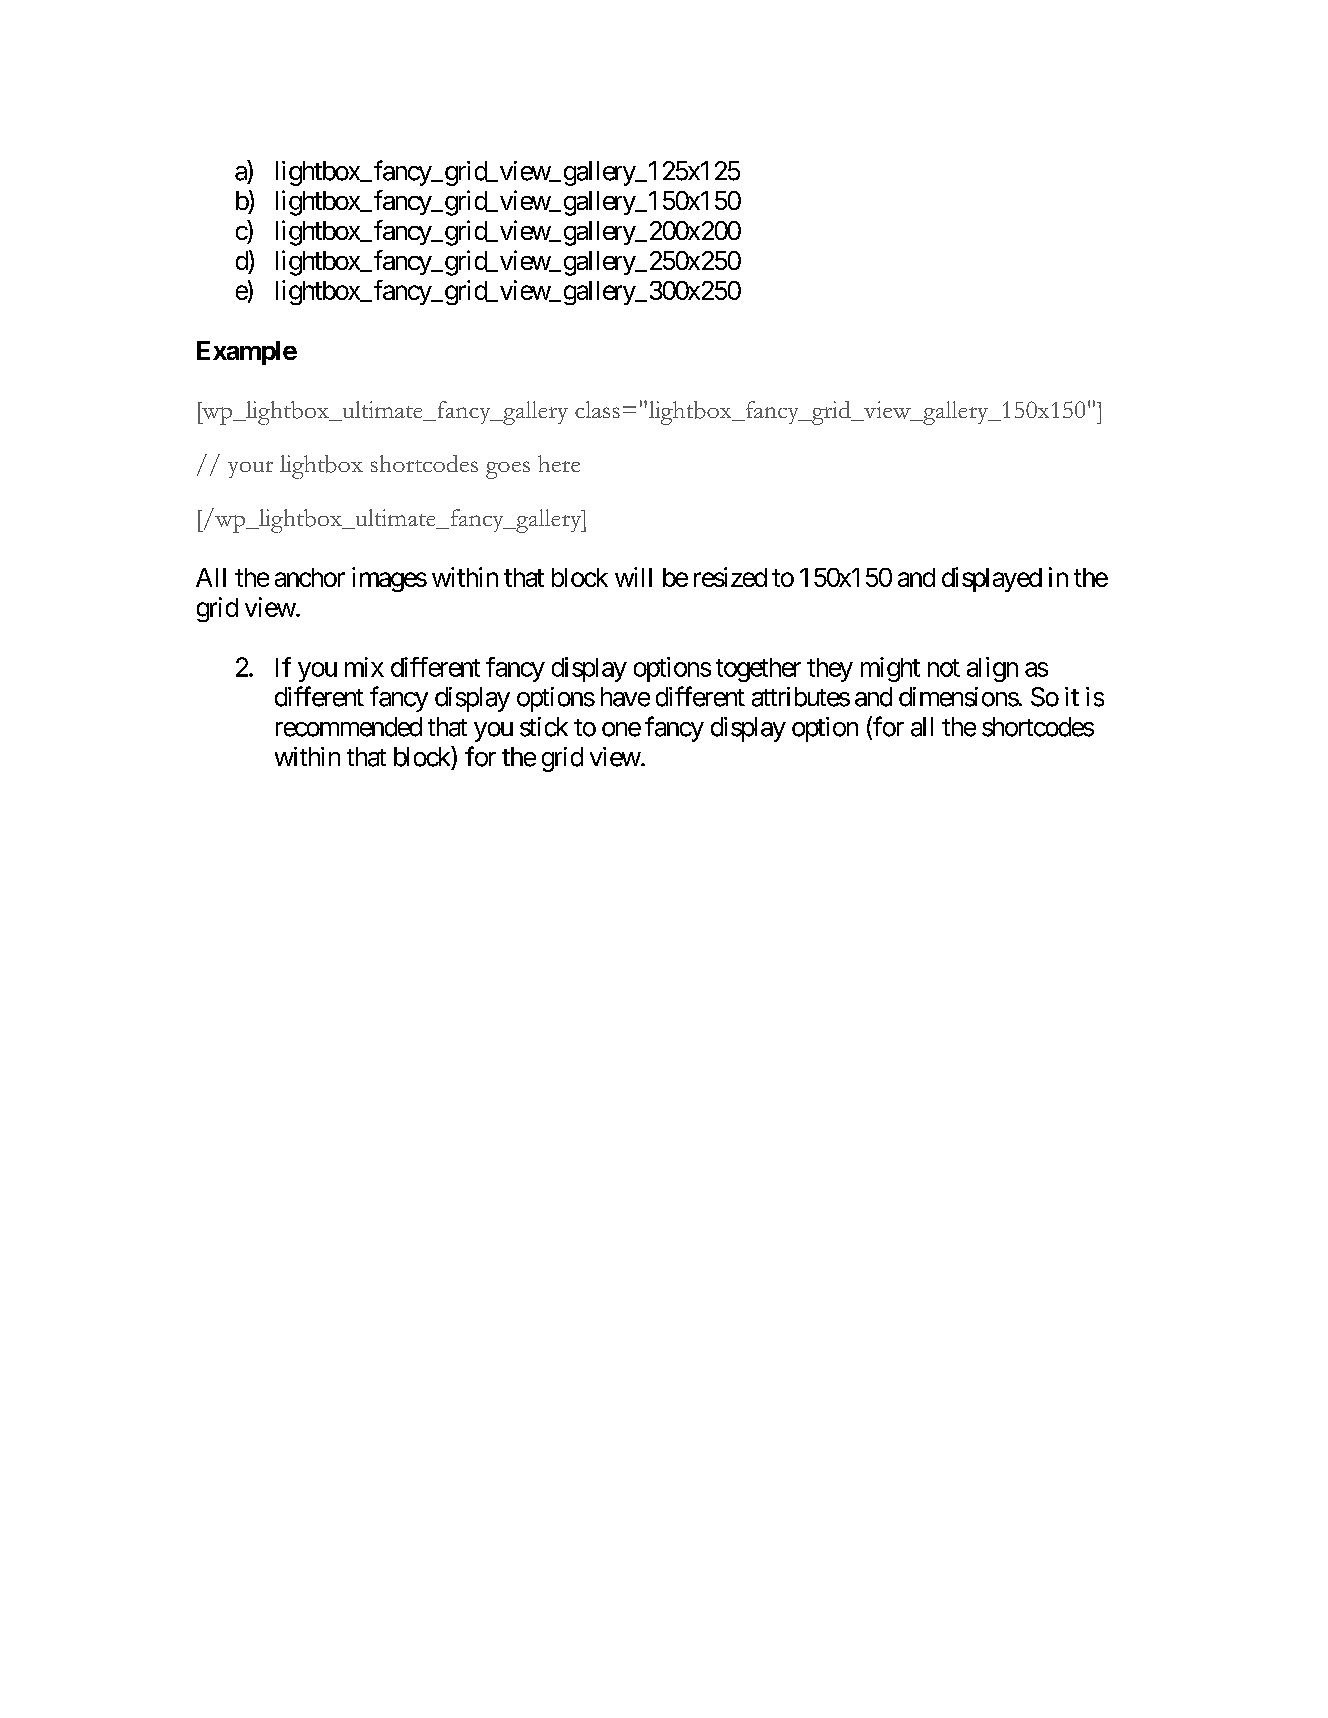 This screenshot has width=1328, height=1718. What do you see at coordinates (508, 470) in the screenshot?
I see `goes` at bounding box center [508, 470].
